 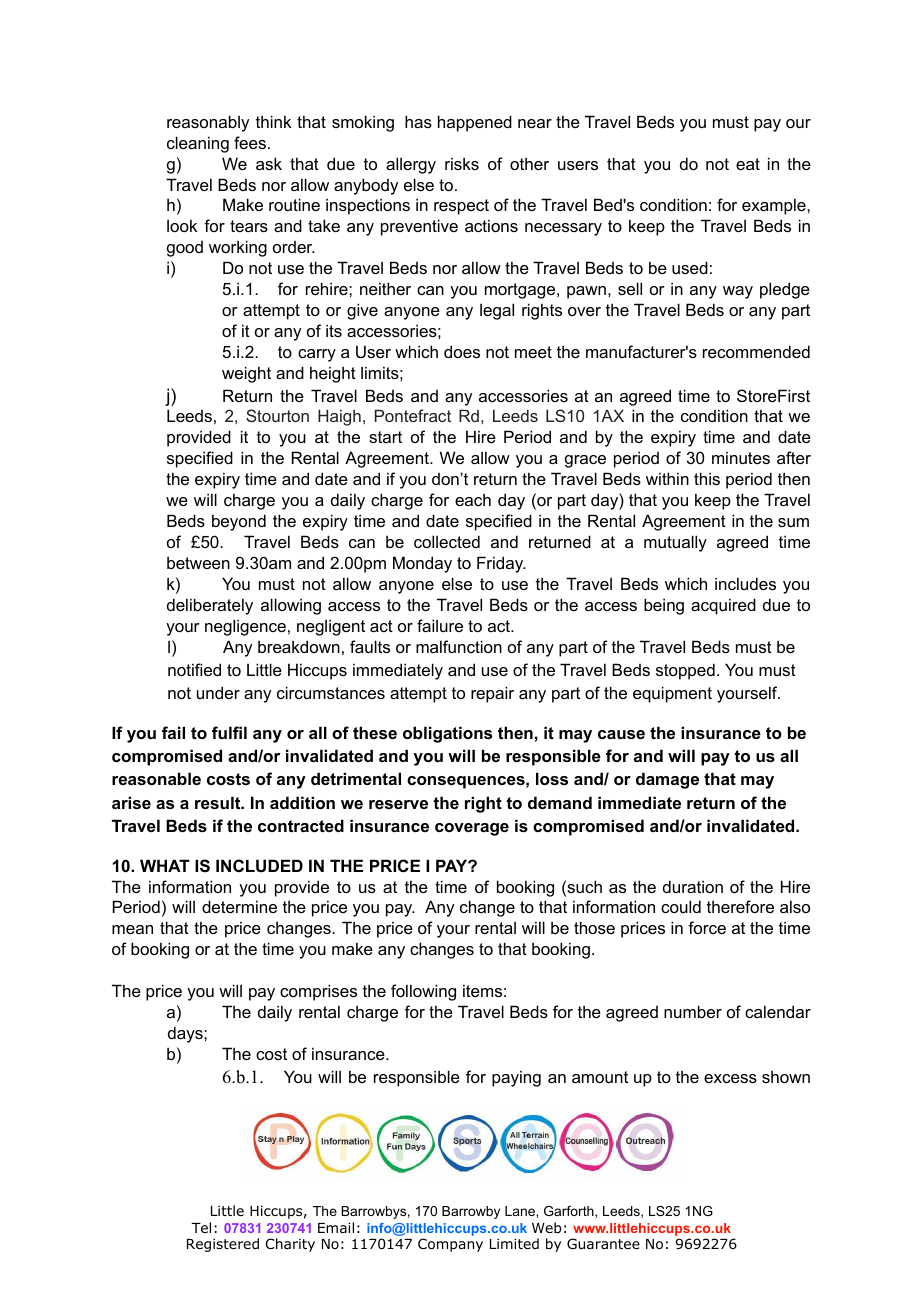 I want to click on weight, so click(x=246, y=374).
